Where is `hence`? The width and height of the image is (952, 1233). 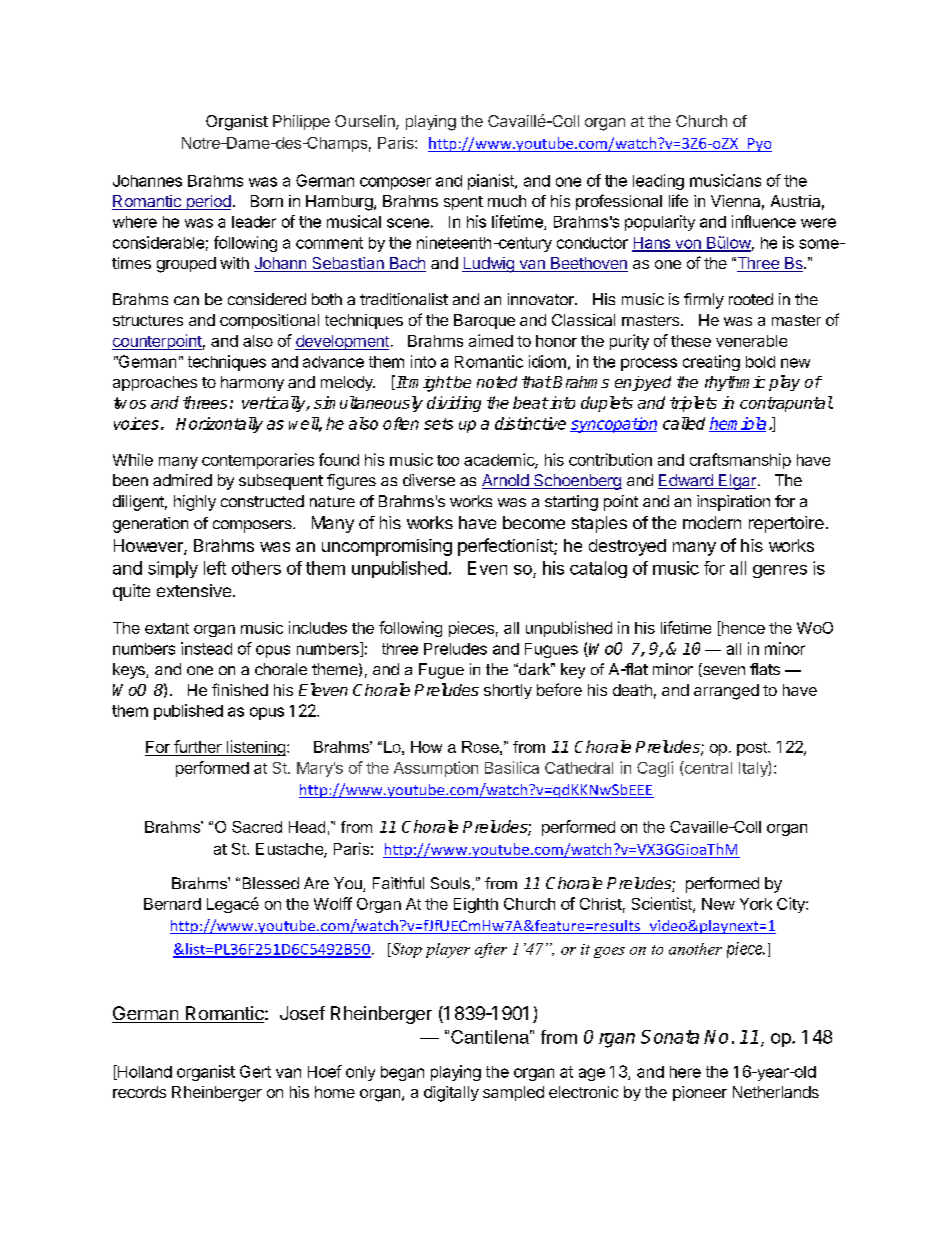 hence is located at coordinates (742, 628).
